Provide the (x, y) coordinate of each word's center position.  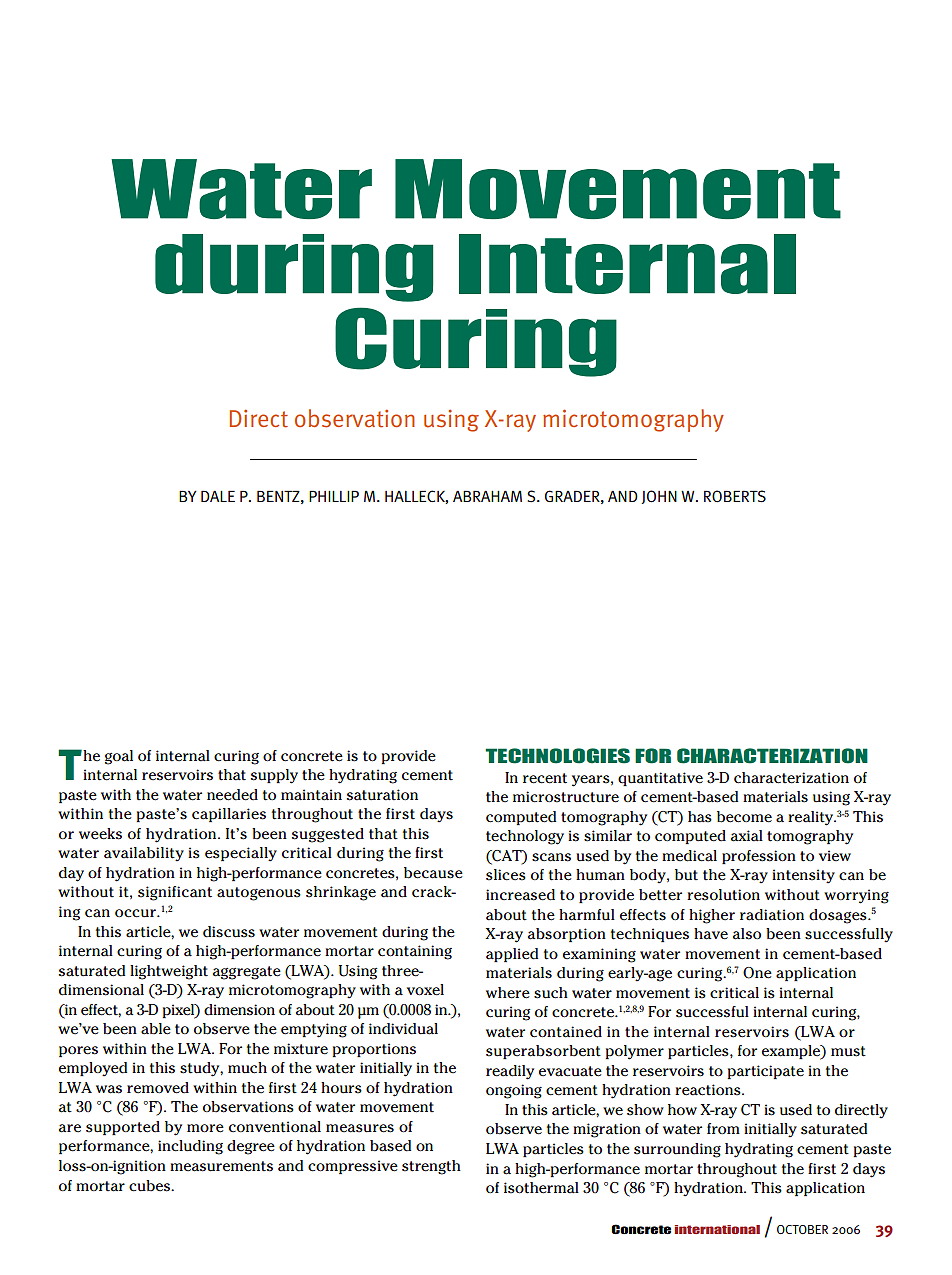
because (433, 873)
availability (144, 854)
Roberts (735, 496)
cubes (150, 1186)
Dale (218, 496)
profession (759, 857)
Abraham (487, 496)
